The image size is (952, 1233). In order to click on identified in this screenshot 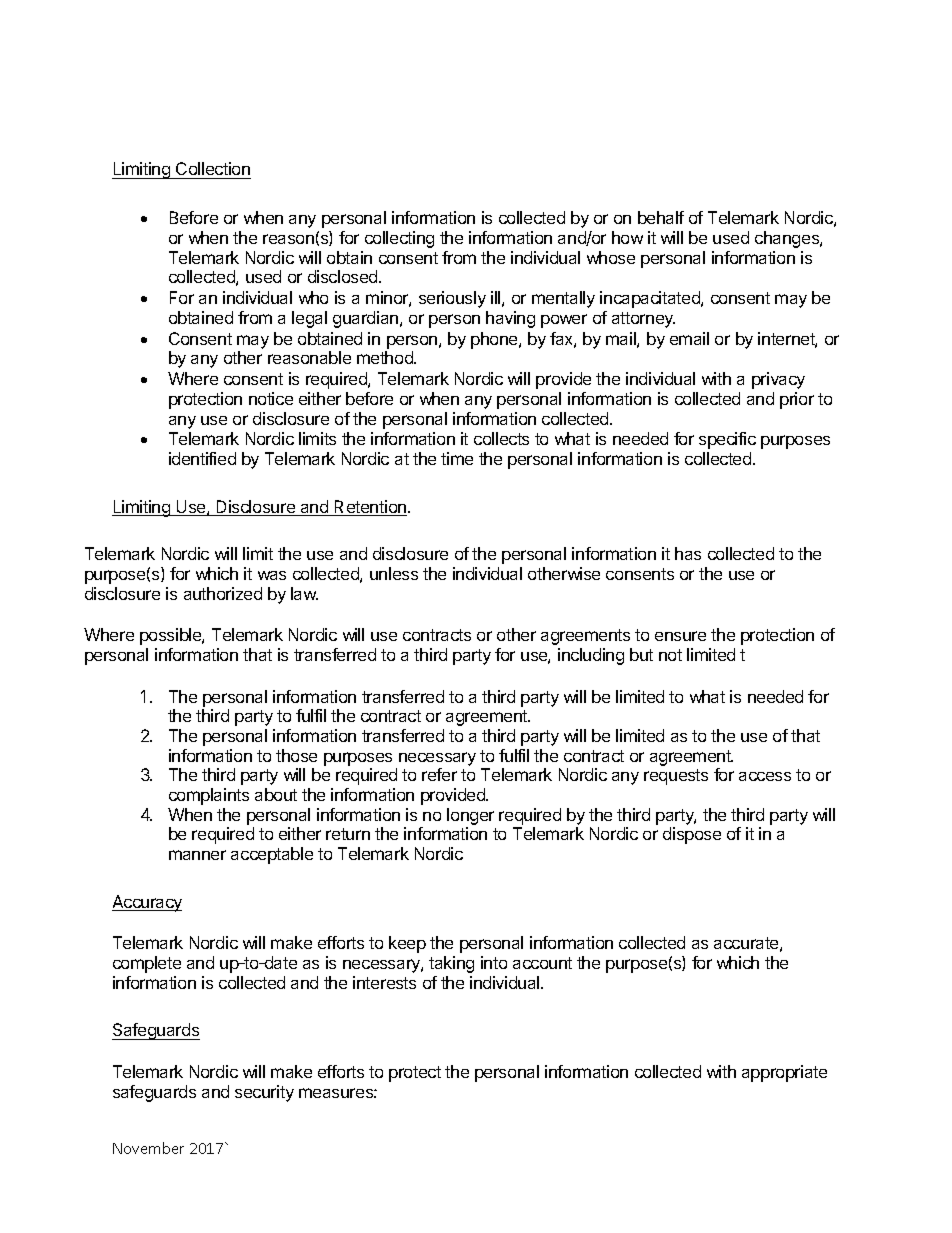, I will do `click(202, 458)`.
